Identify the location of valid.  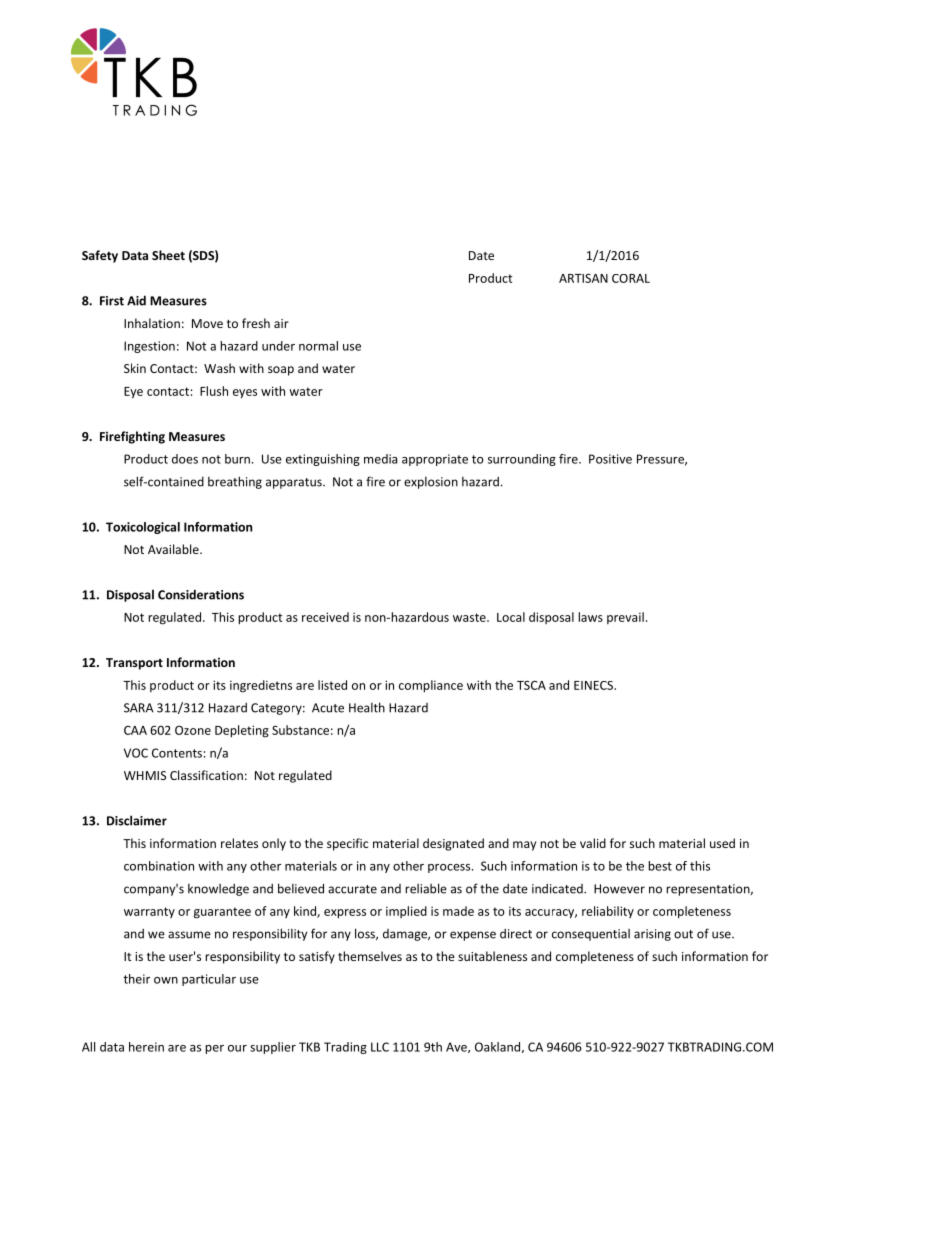
(593, 843).
